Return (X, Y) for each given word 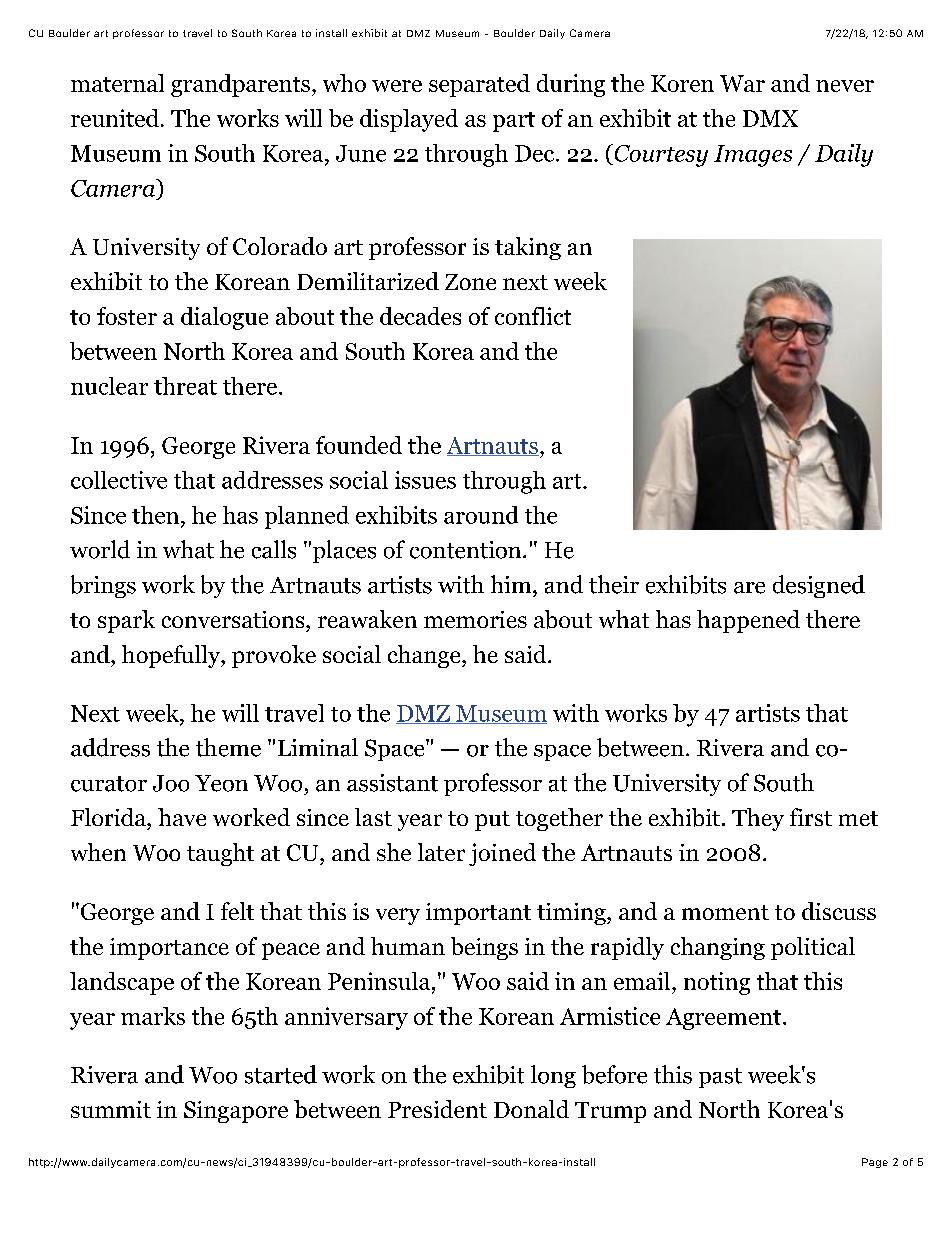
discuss (839, 911)
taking (528, 248)
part (514, 122)
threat (185, 386)
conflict (533, 316)
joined (502, 854)
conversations (234, 619)
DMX (770, 118)
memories (475, 619)
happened (748, 621)
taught (220, 854)
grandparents (240, 85)
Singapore (236, 1112)
